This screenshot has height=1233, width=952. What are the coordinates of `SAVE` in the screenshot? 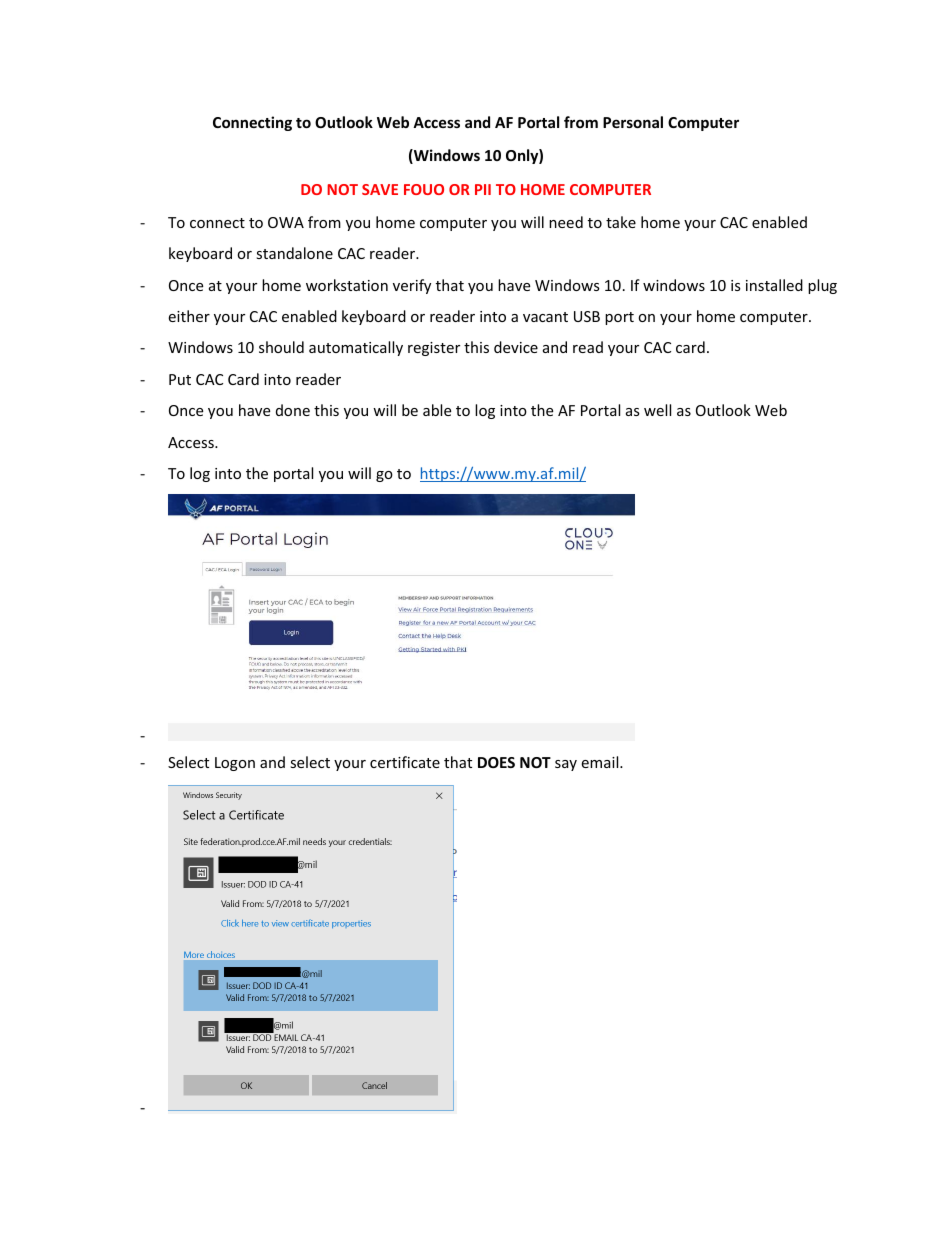 It's located at (380, 189).
